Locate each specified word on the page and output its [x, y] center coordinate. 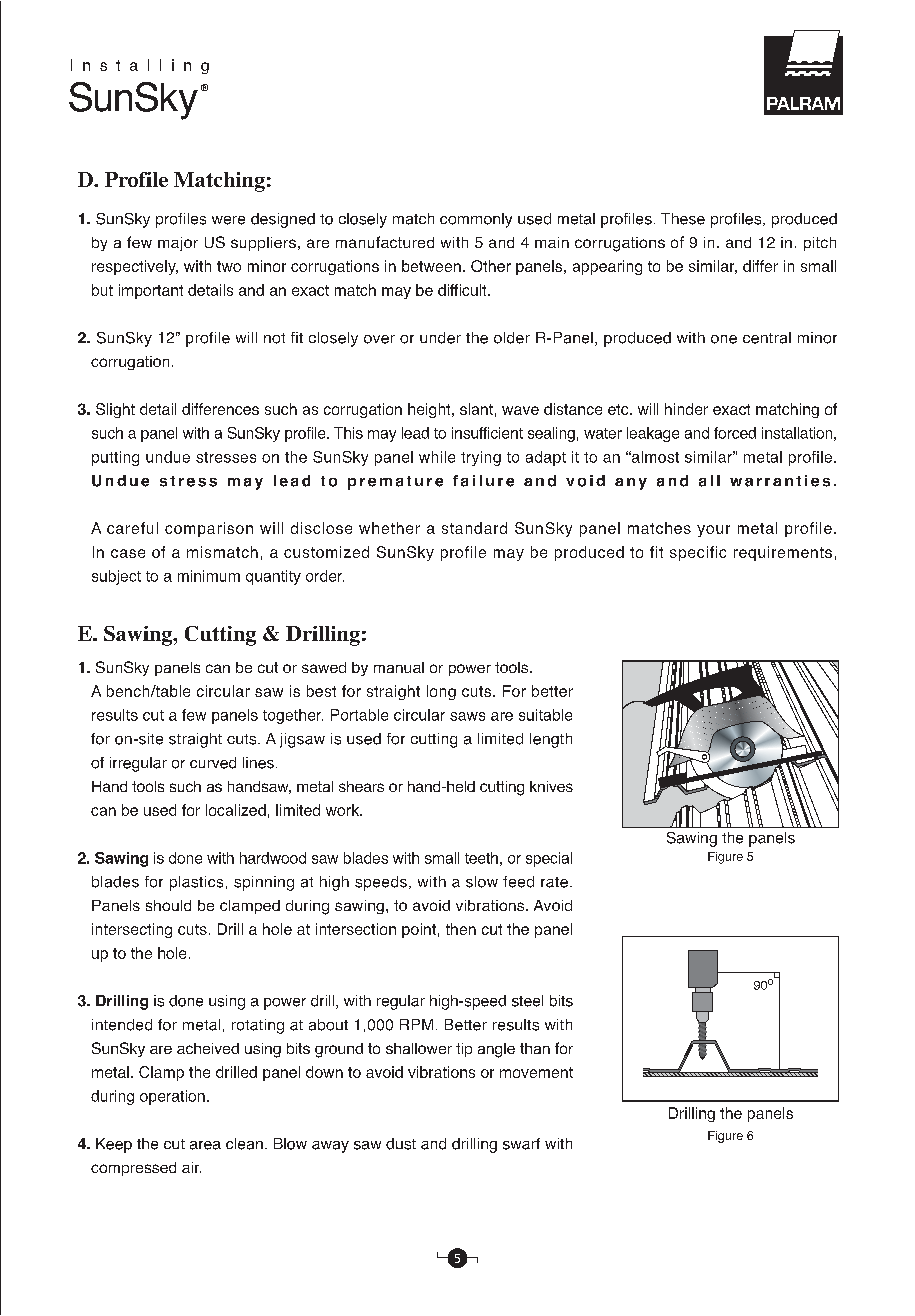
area [205, 1145]
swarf [521, 1144]
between [431, 266]
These [683, 219]
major [178, 244]
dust [401, 1144]
